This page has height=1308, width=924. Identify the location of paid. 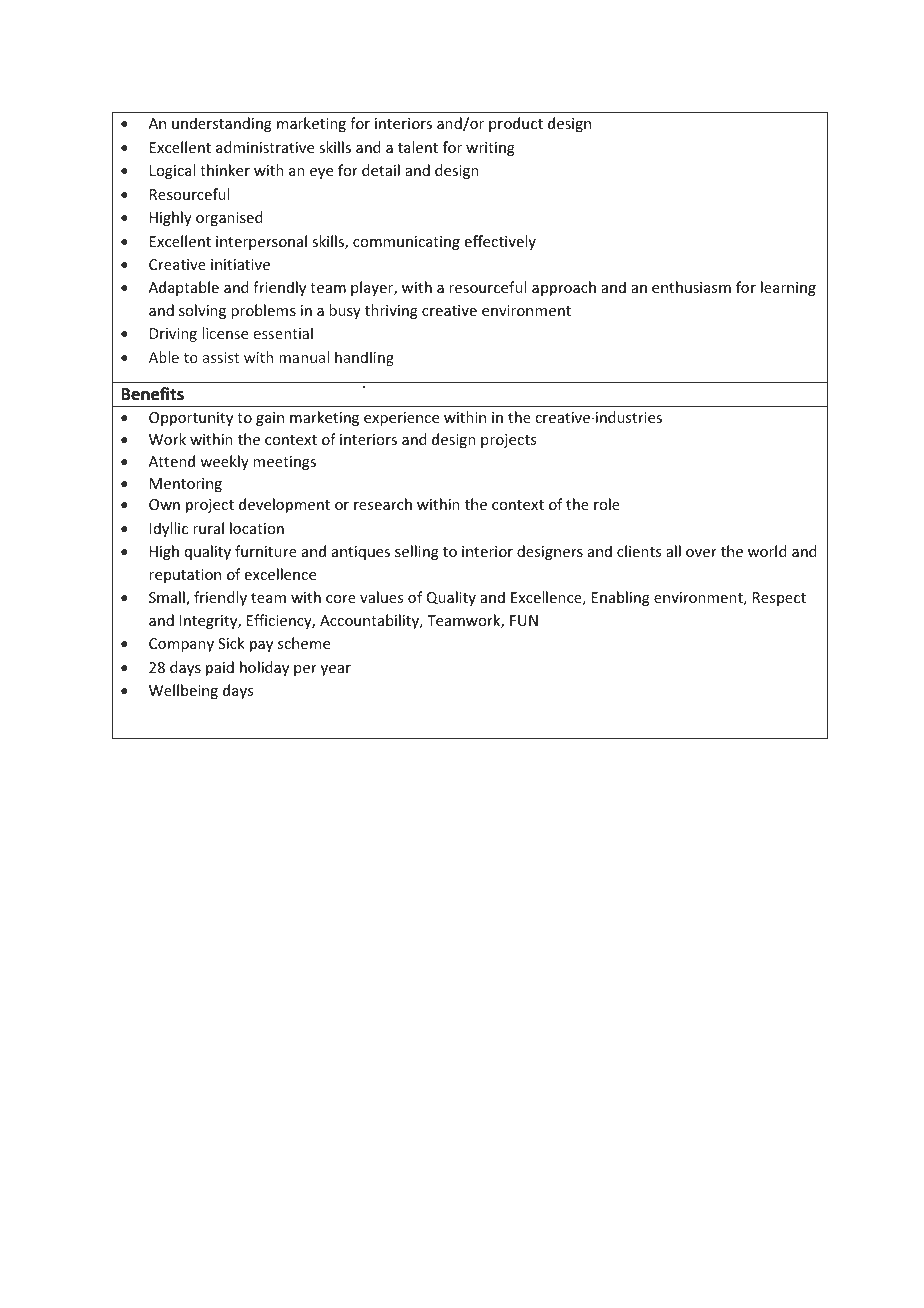
(220, 668).
